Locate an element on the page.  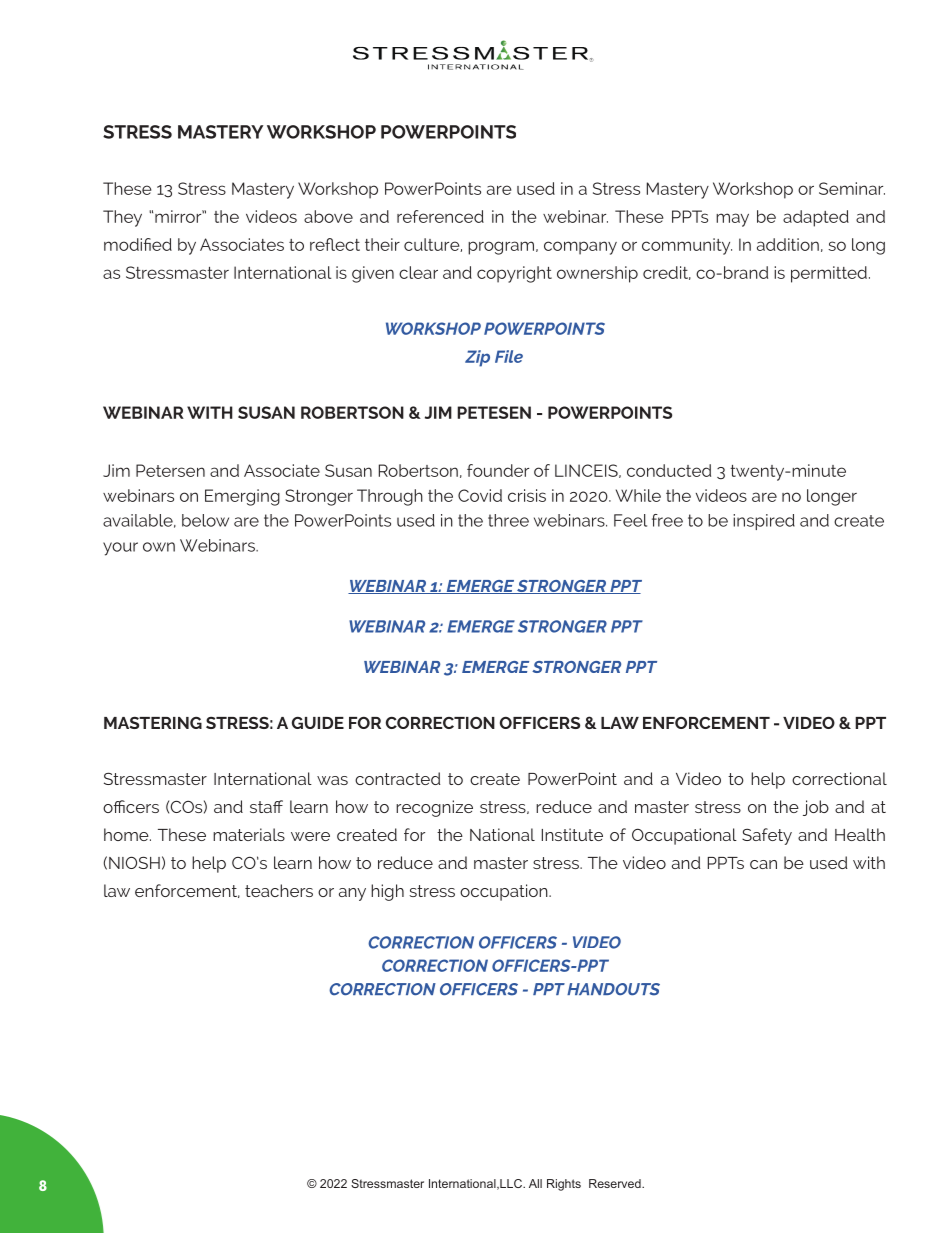
teachers is located at coordinates (279, 890).
